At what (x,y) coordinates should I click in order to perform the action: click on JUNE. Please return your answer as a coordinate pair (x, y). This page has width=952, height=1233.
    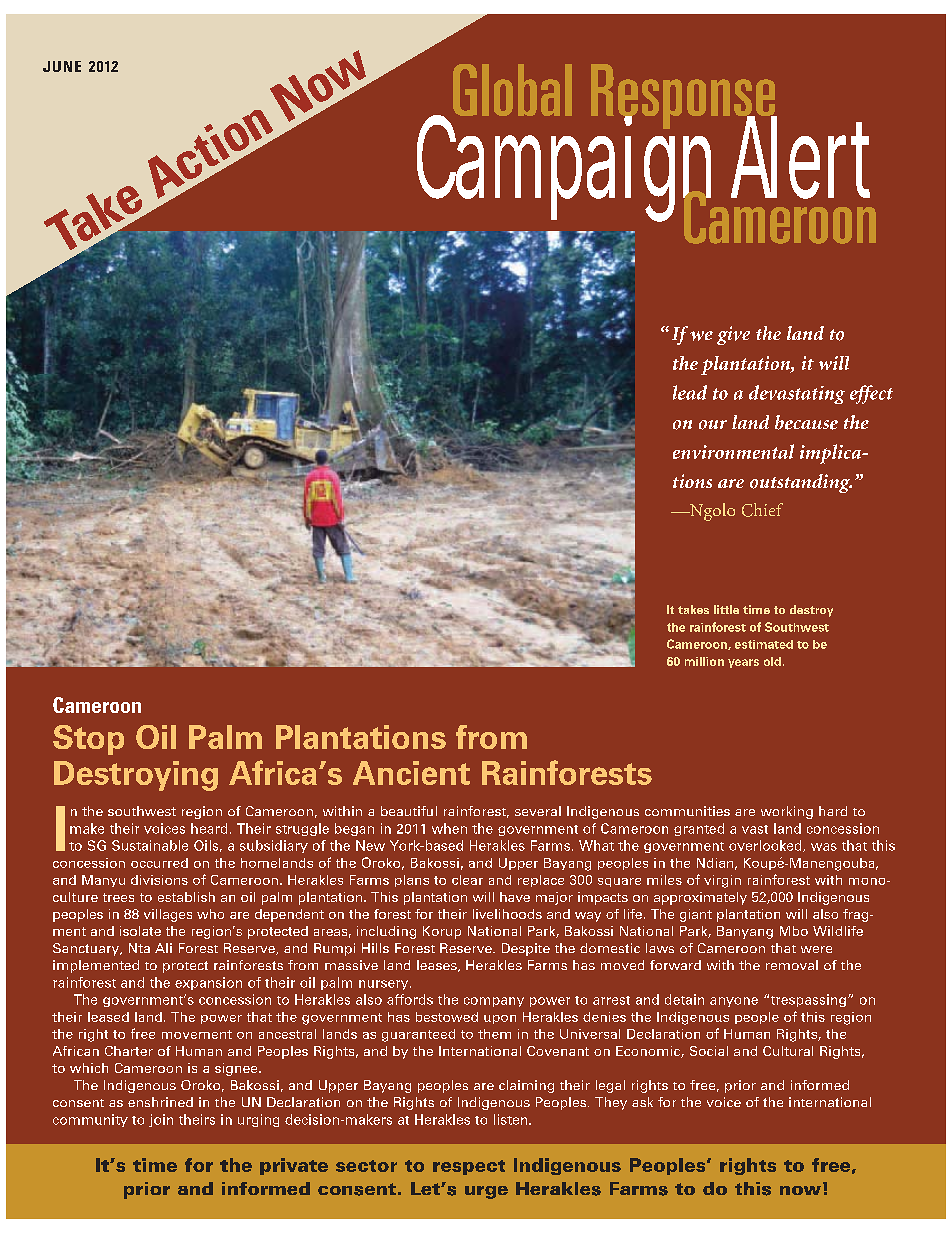
    Looking at the image, I should click on (62, 66).
